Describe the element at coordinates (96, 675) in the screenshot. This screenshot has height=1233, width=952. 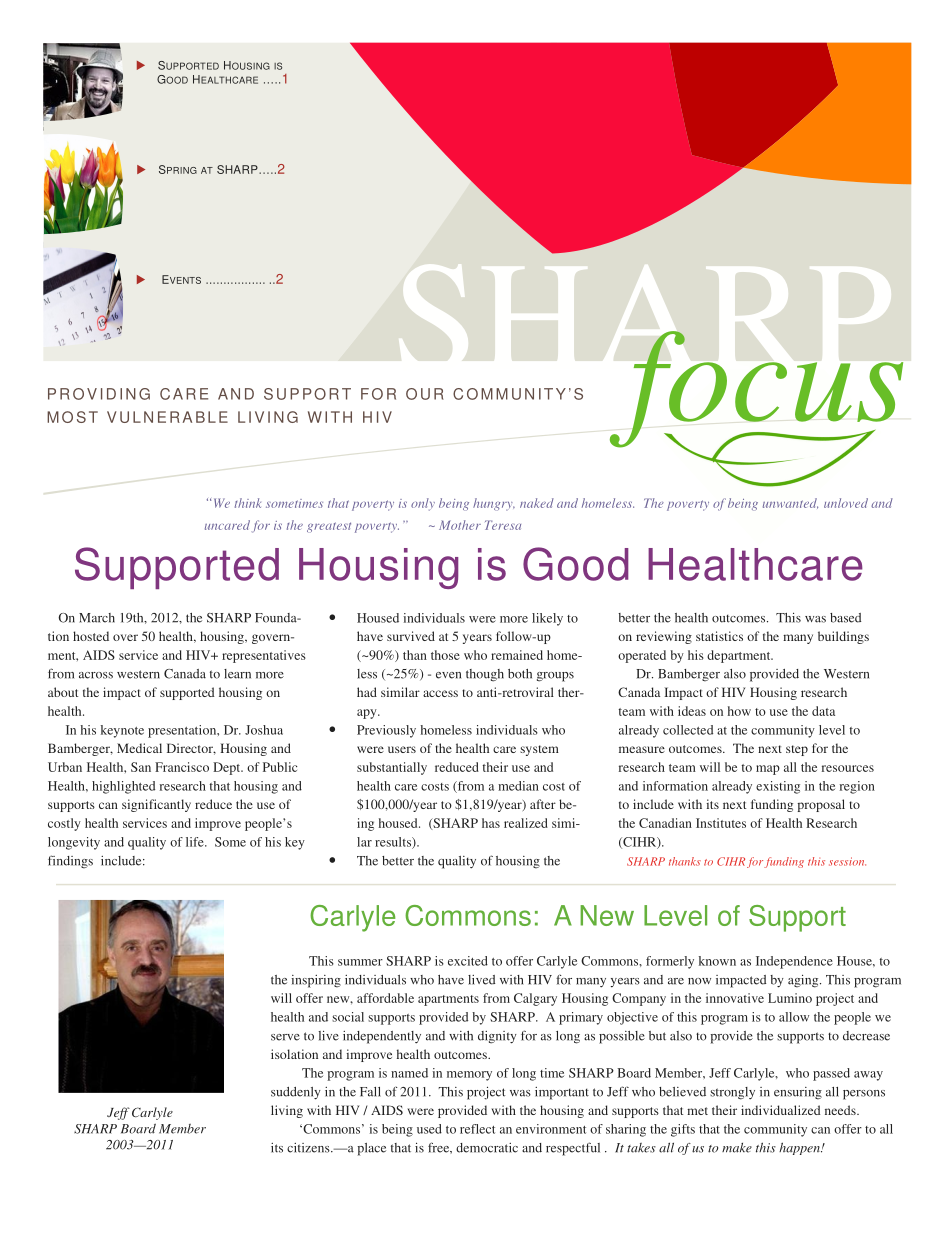
I see `across` at that location.
